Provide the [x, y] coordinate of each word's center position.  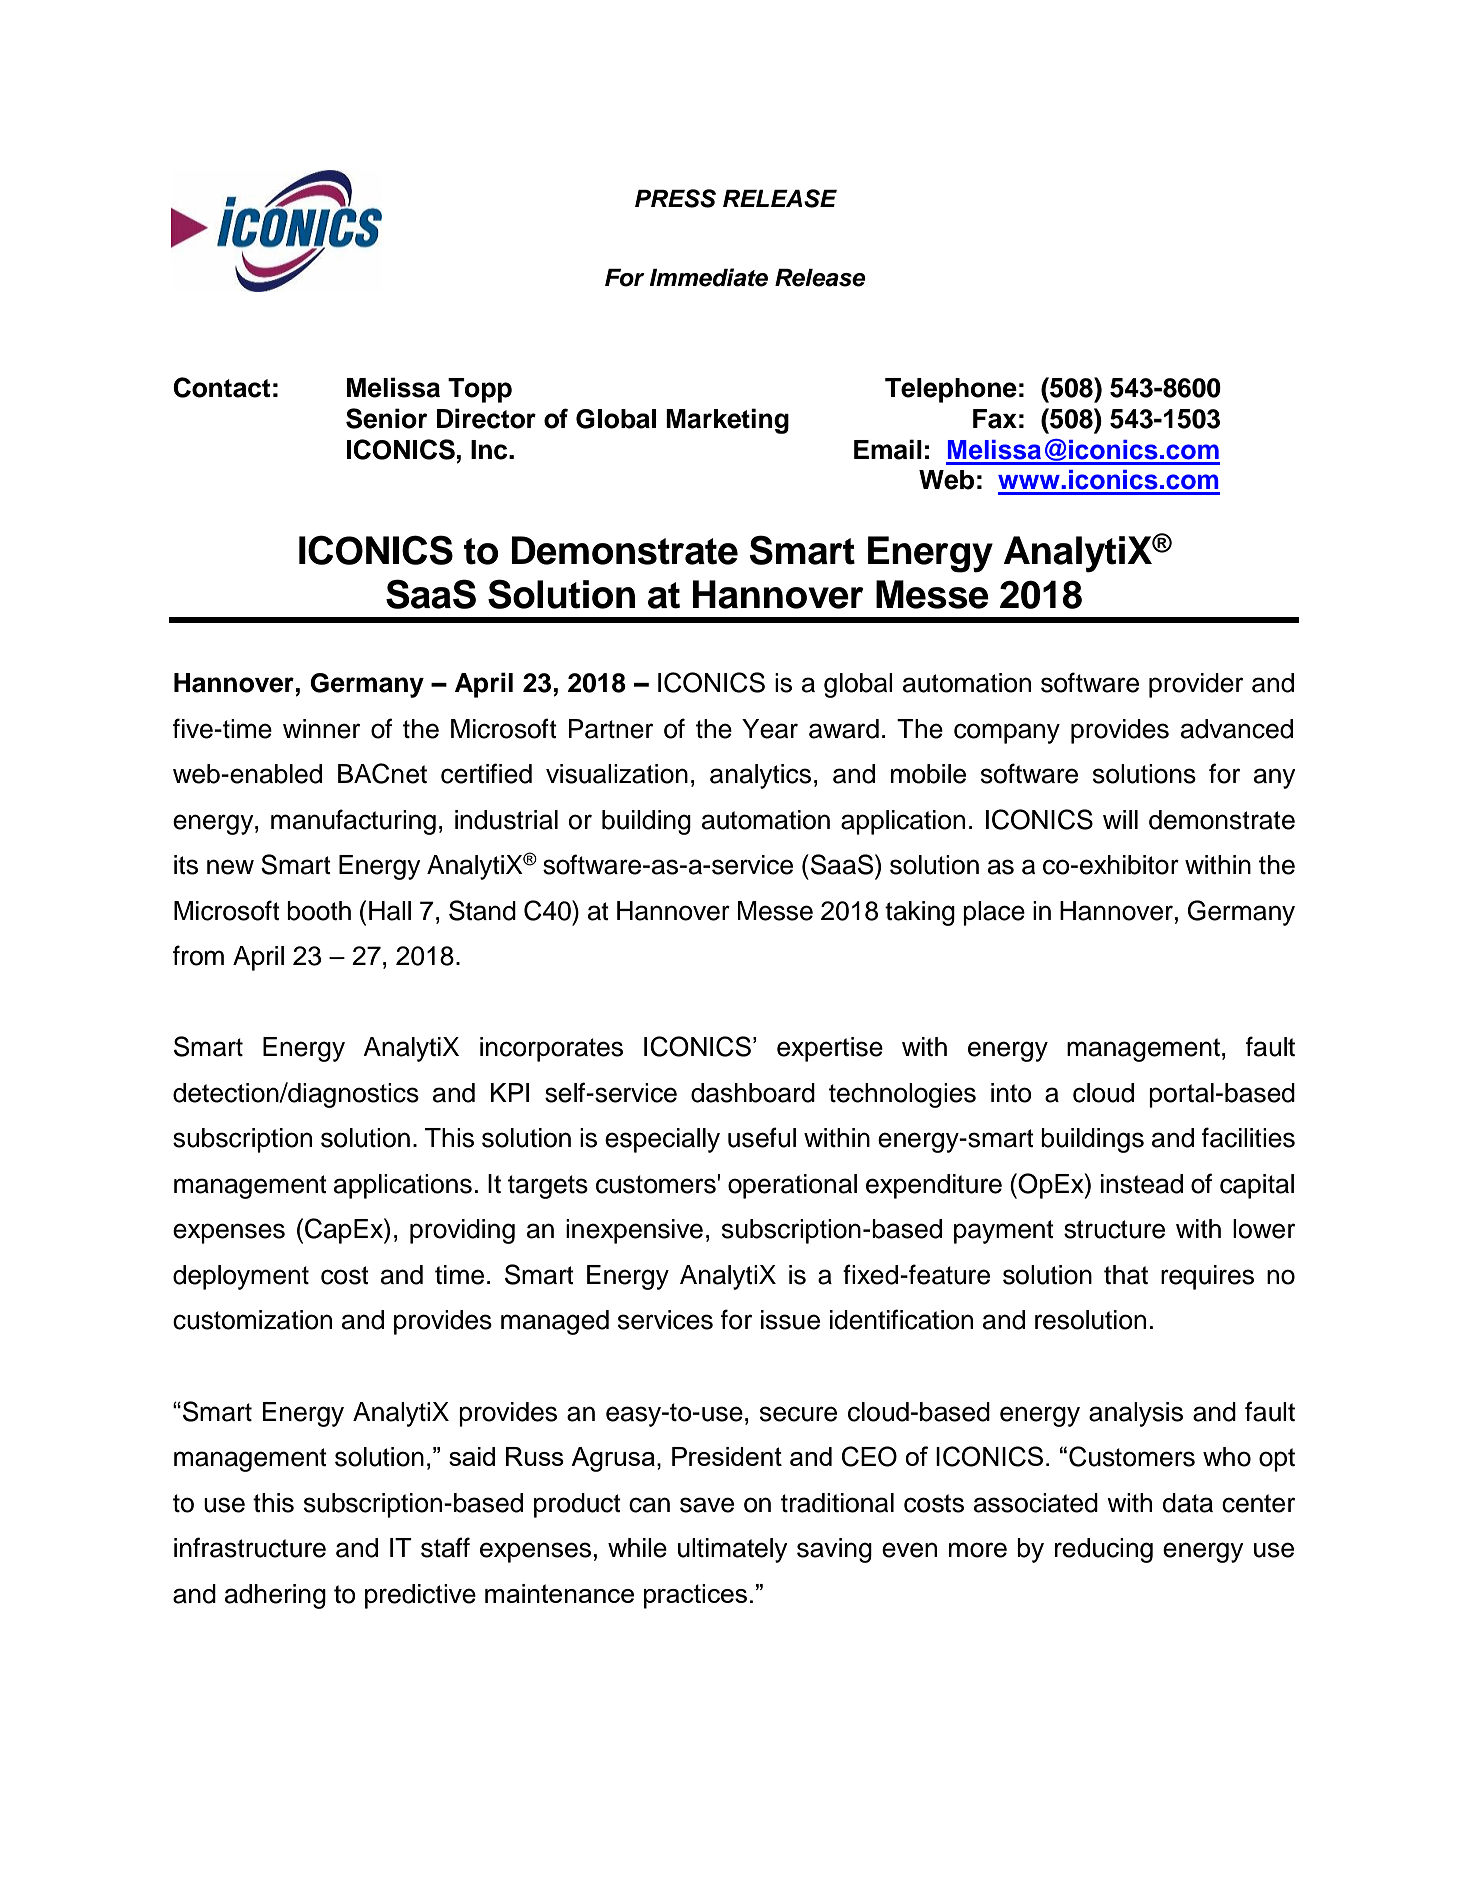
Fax [995, 419]
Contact [221, 387]
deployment [241, 1277]
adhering [275, 1596]
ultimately [733, 1550]
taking [920, 913]
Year [770, 729]
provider [1196, 685]
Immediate [709, 277]
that [1126, 1275]
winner [321, 729]
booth [319, 911]
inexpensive [634, 1231]
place [994, 913]
